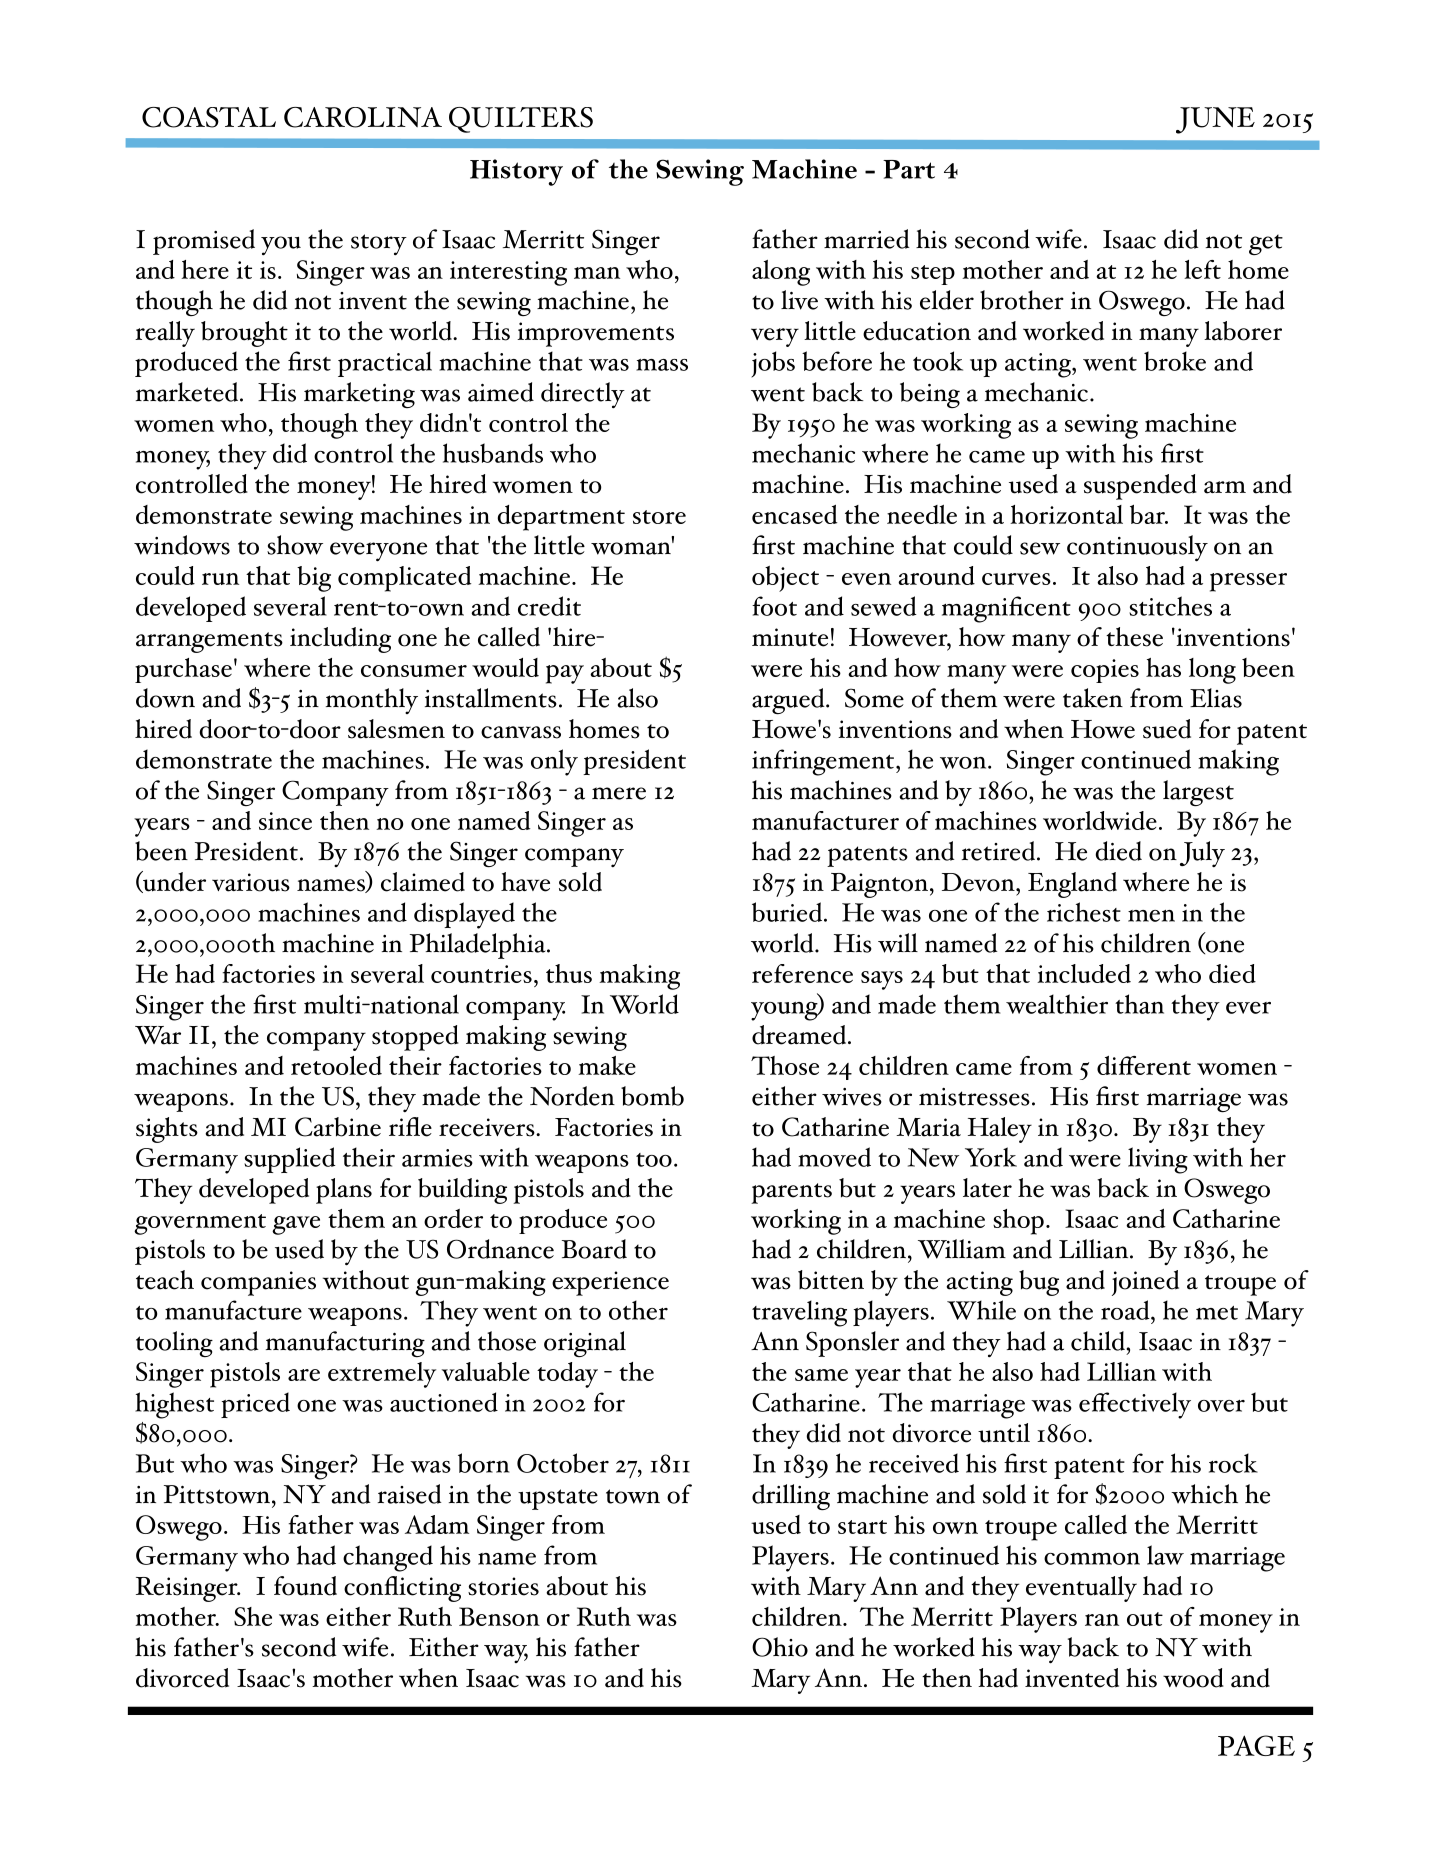  I want to click on supplied, so click(290, 1160).
